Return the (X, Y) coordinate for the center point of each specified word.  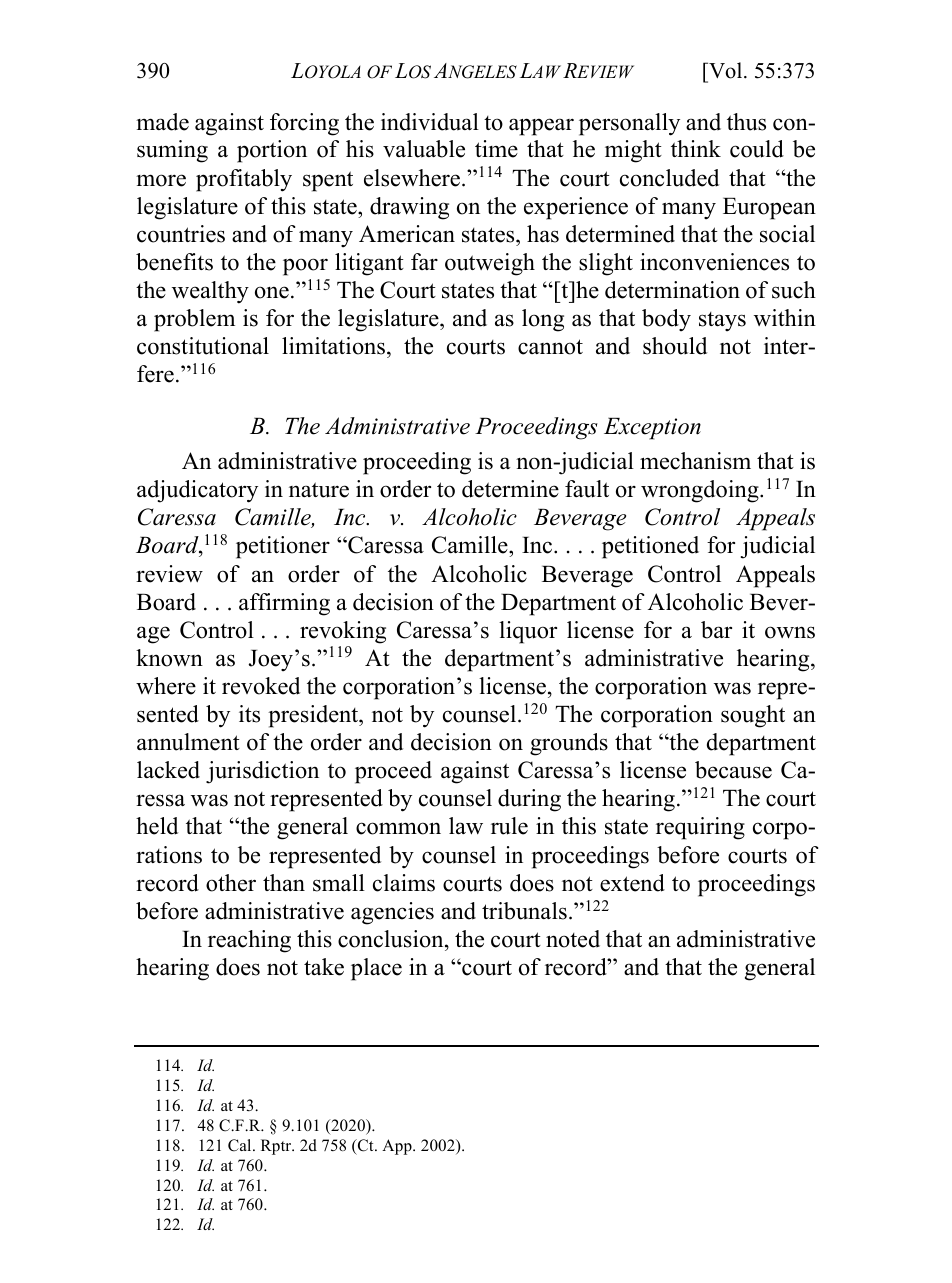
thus (746, 122)
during (529, 800)
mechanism (695, 461)
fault (587, 489)
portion (272, 151)
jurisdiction (262, 772)
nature (319, 490)
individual (430, 122)
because (733, 770)
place (376, 969)
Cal (241, 1145)
